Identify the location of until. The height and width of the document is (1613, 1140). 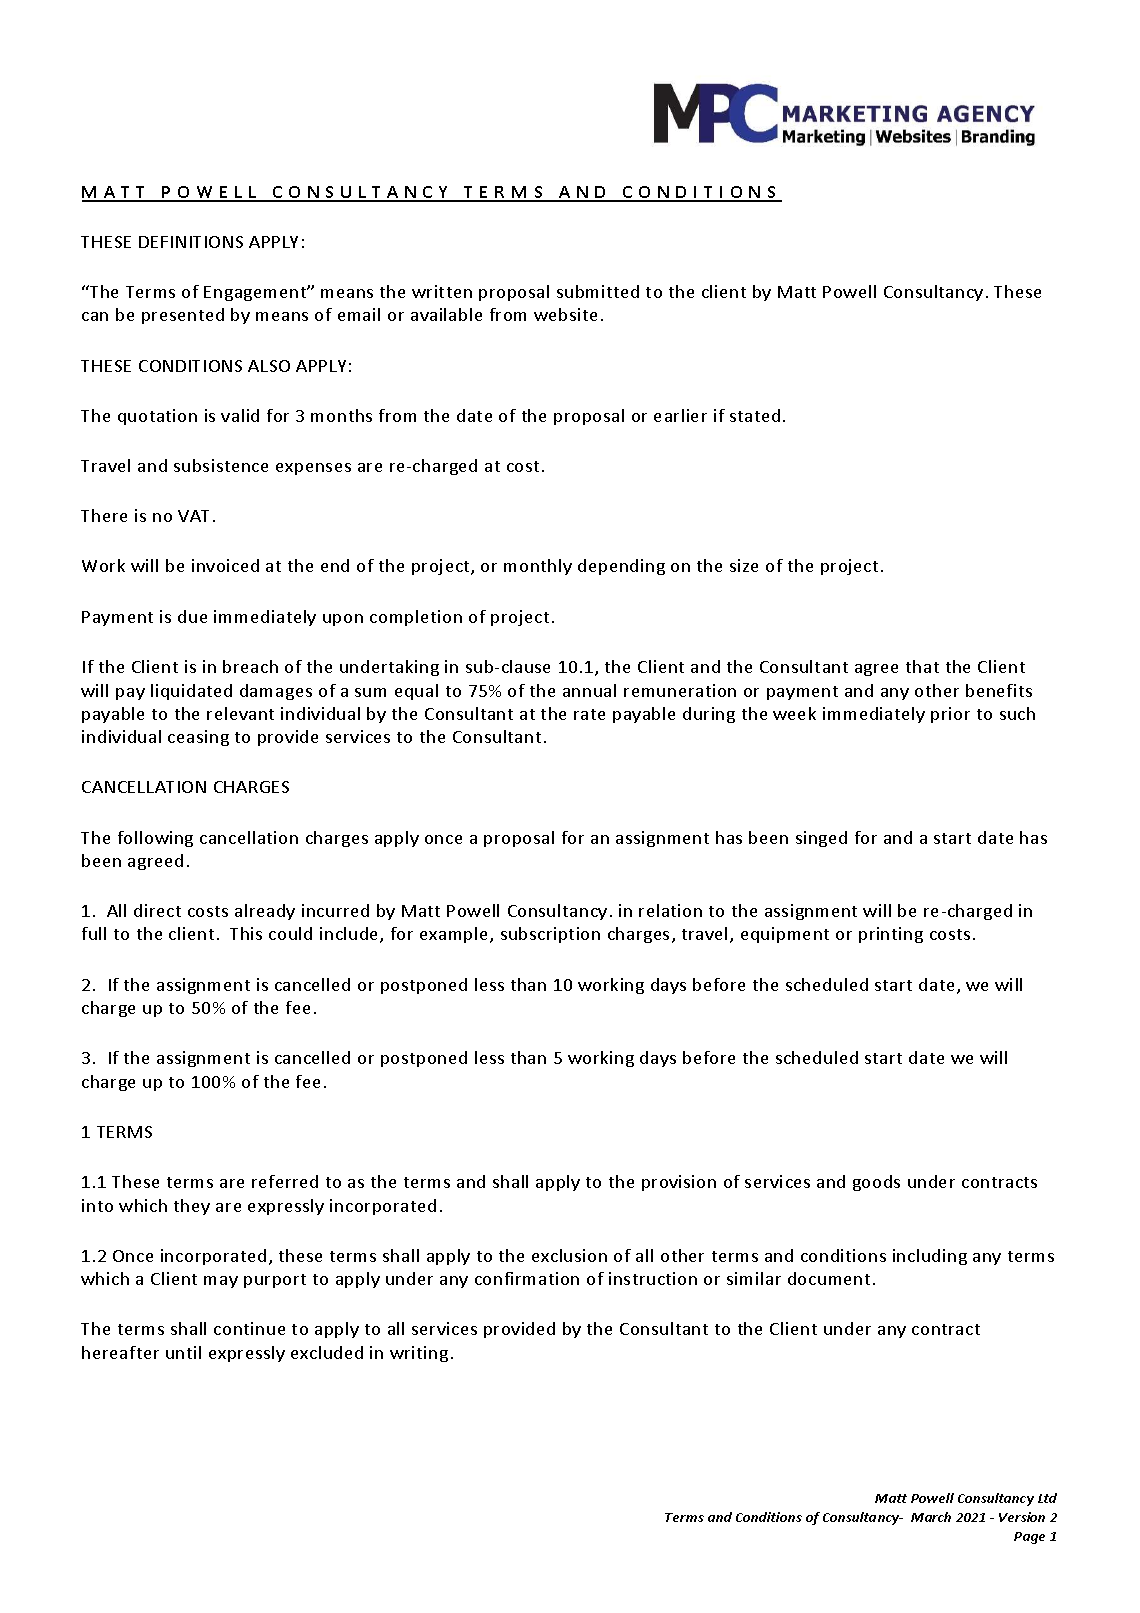
(183, 1352).
